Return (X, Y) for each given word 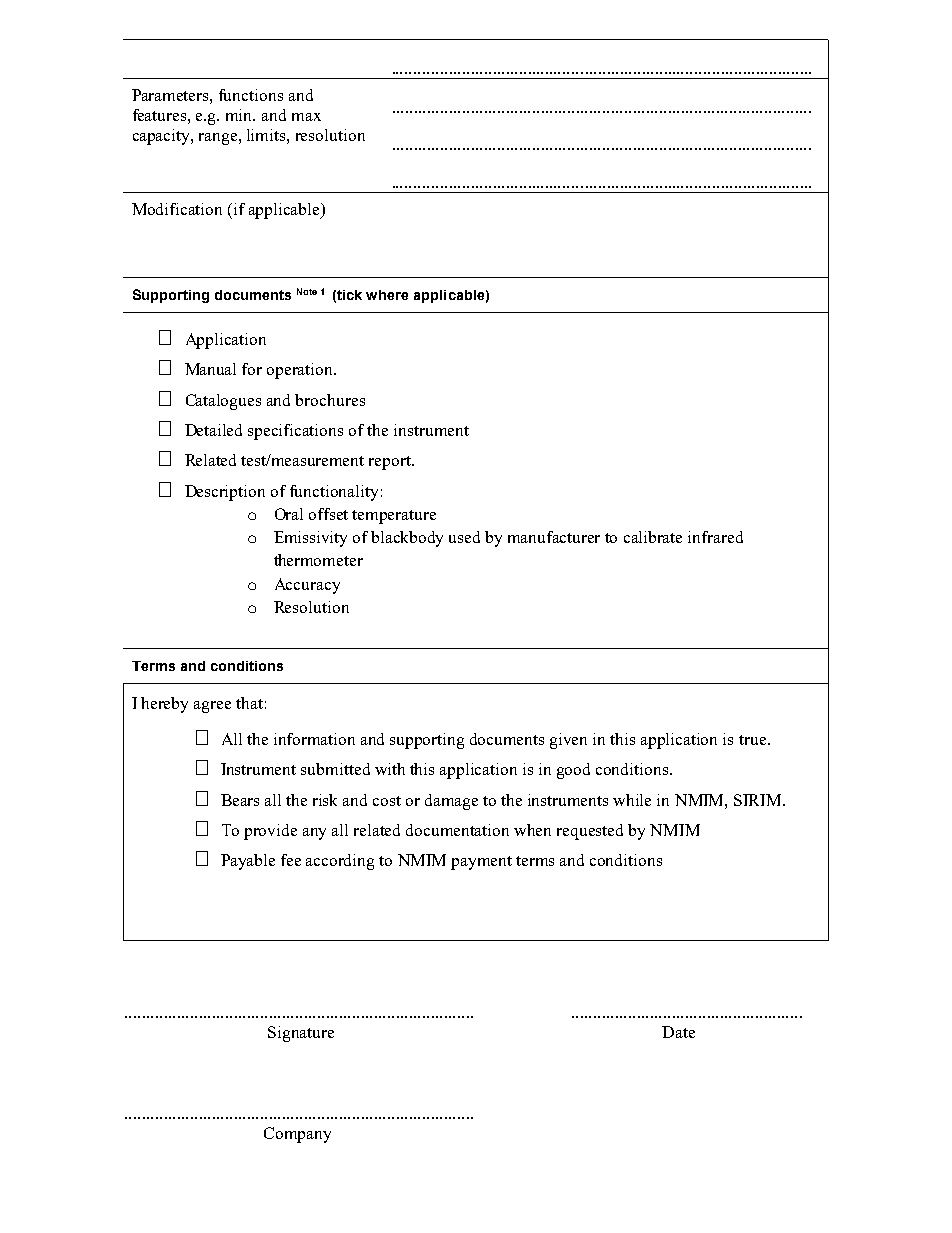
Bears (240, 800)
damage (451, 802)
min (240, 115)
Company (297, 1135)
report (391, 463)
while (632, 800)
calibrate (653, 537)
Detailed (213, 430)
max (306, 117)
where (387, 295)
